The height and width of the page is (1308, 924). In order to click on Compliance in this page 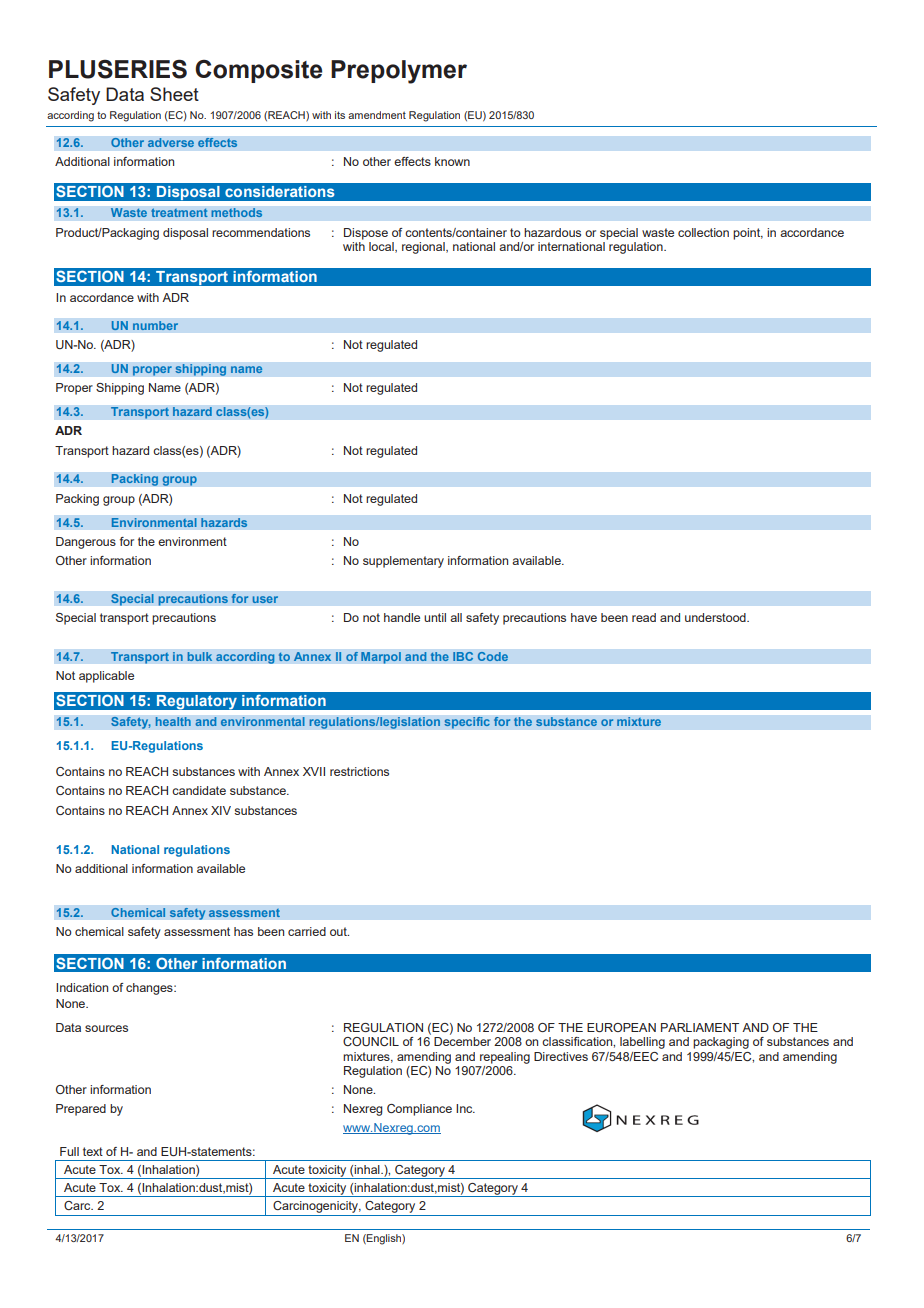, I will do `click(419, 1110)`.
